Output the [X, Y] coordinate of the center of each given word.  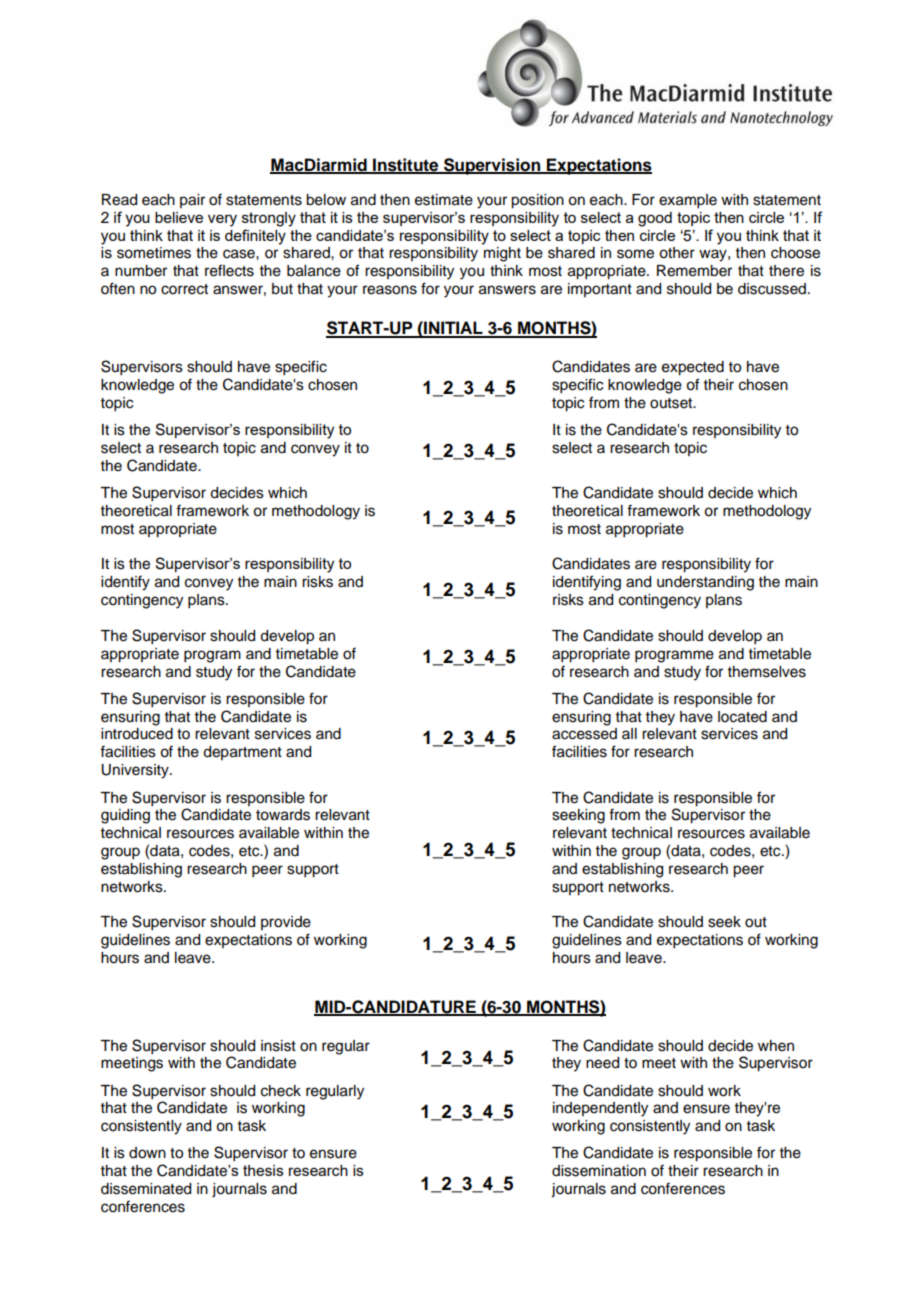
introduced [137, 734]
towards [283, 815]
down [147, 1153]
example [688, 201]
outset [672, 403]
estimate [444, 200]
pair [192, 201]
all [629, 733]
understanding [705, 583]
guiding [125, 816]
